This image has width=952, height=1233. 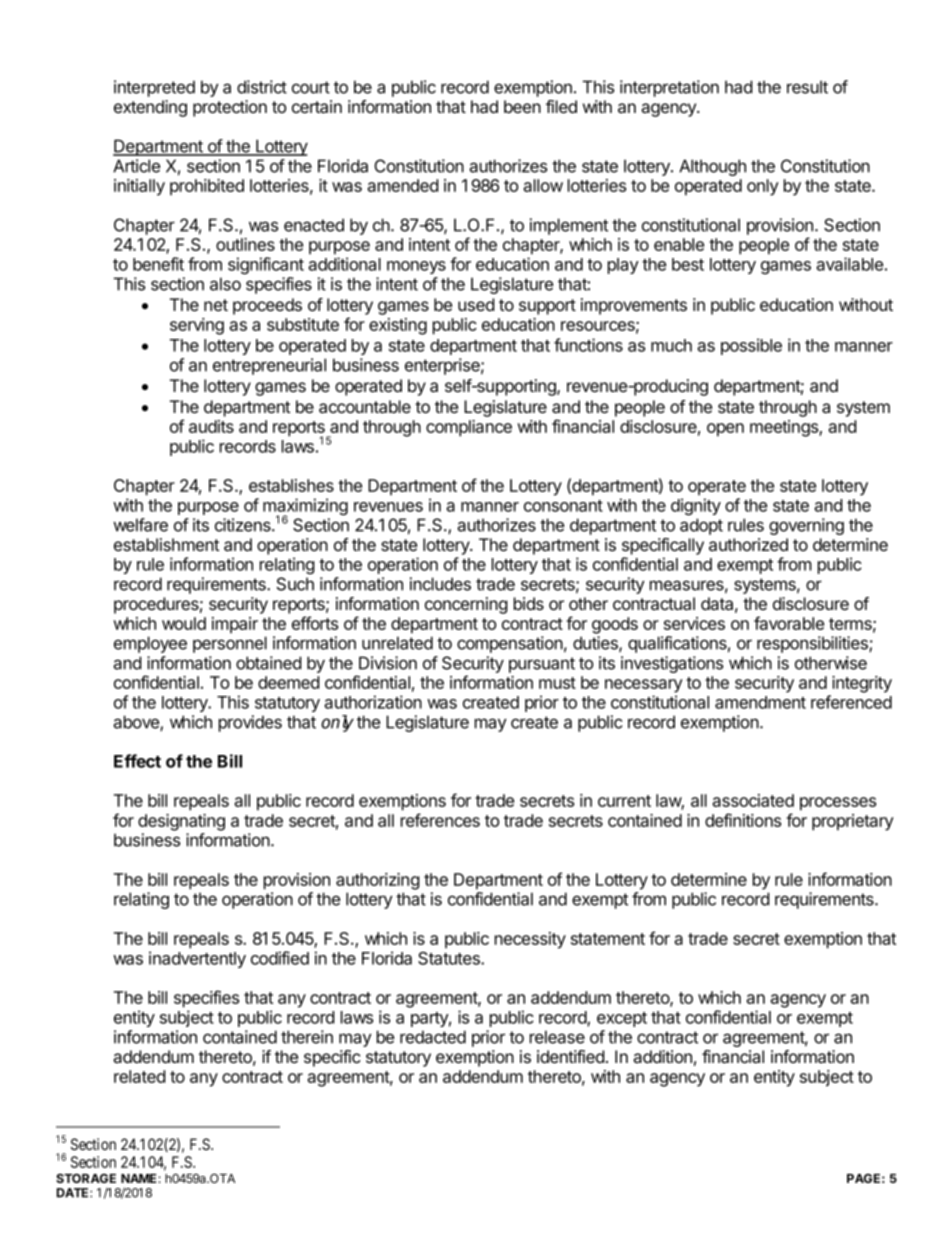 I want to click on associated, so click(x=753, y=800).
